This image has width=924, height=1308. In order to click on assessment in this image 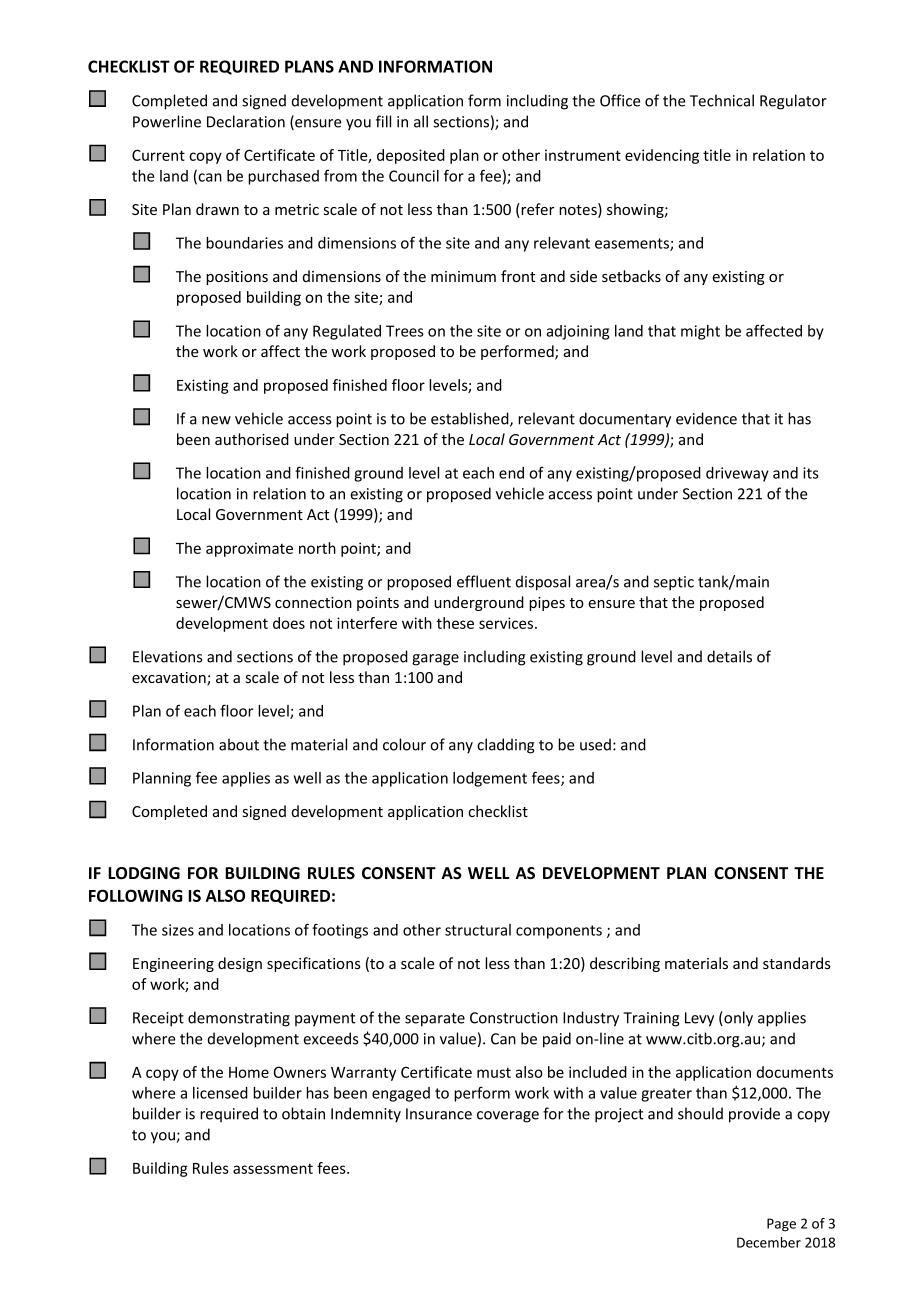, I will do `click(273, 1168)`.
